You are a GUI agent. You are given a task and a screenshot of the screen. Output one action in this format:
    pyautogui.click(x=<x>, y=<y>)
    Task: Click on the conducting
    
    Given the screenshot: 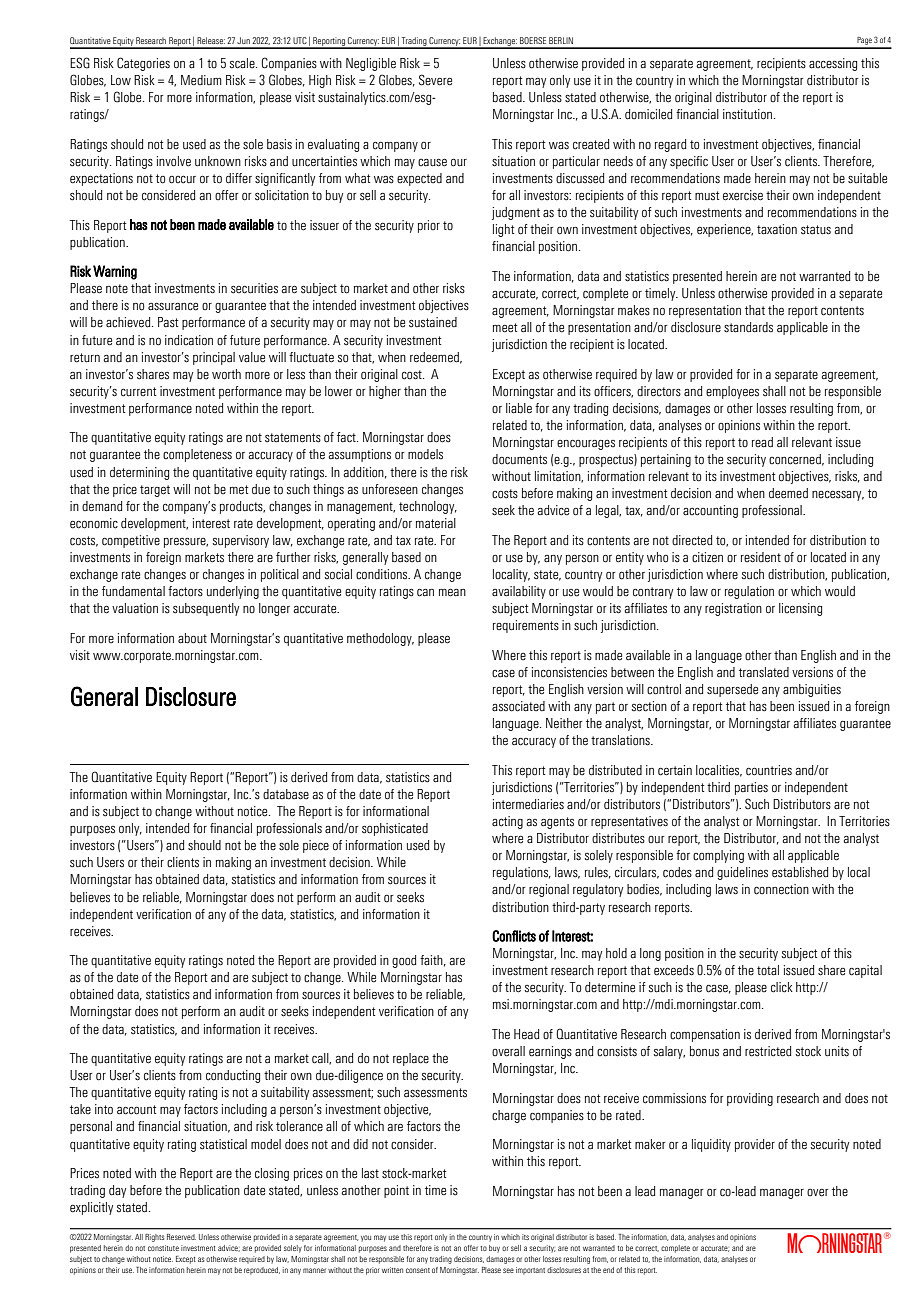 What is the action you would take?
    pyautogui.click(x=233, y=1076)
